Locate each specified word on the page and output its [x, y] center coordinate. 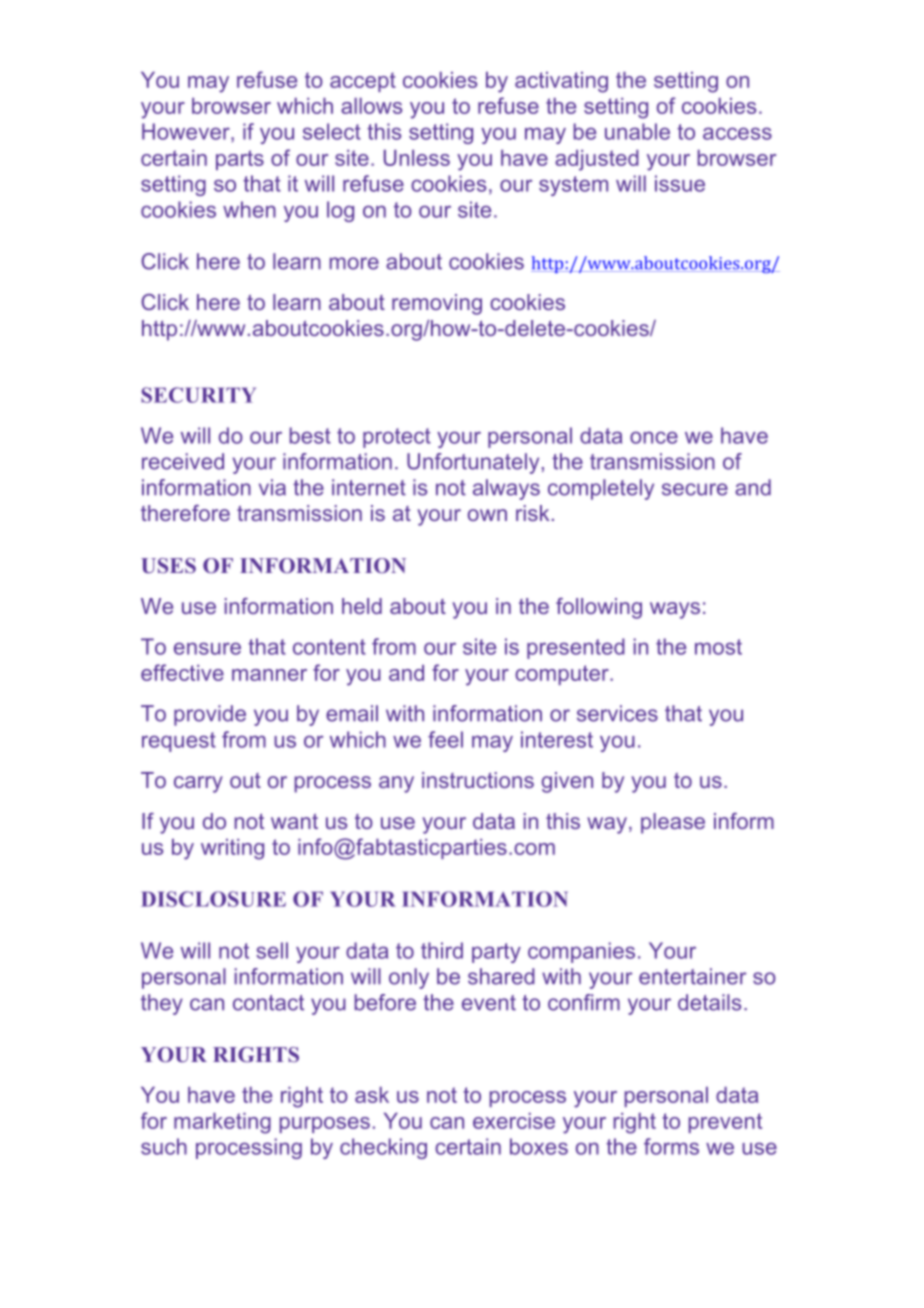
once [654, 437]
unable [637, 131]
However [187, 131]
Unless [417, 158]
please [673, 823]
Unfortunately [473, 463]
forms [671, 1146]
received [183, 461]
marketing [222, 1123]
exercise [514, 1121]
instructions [478, 780]
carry [198, 784]
